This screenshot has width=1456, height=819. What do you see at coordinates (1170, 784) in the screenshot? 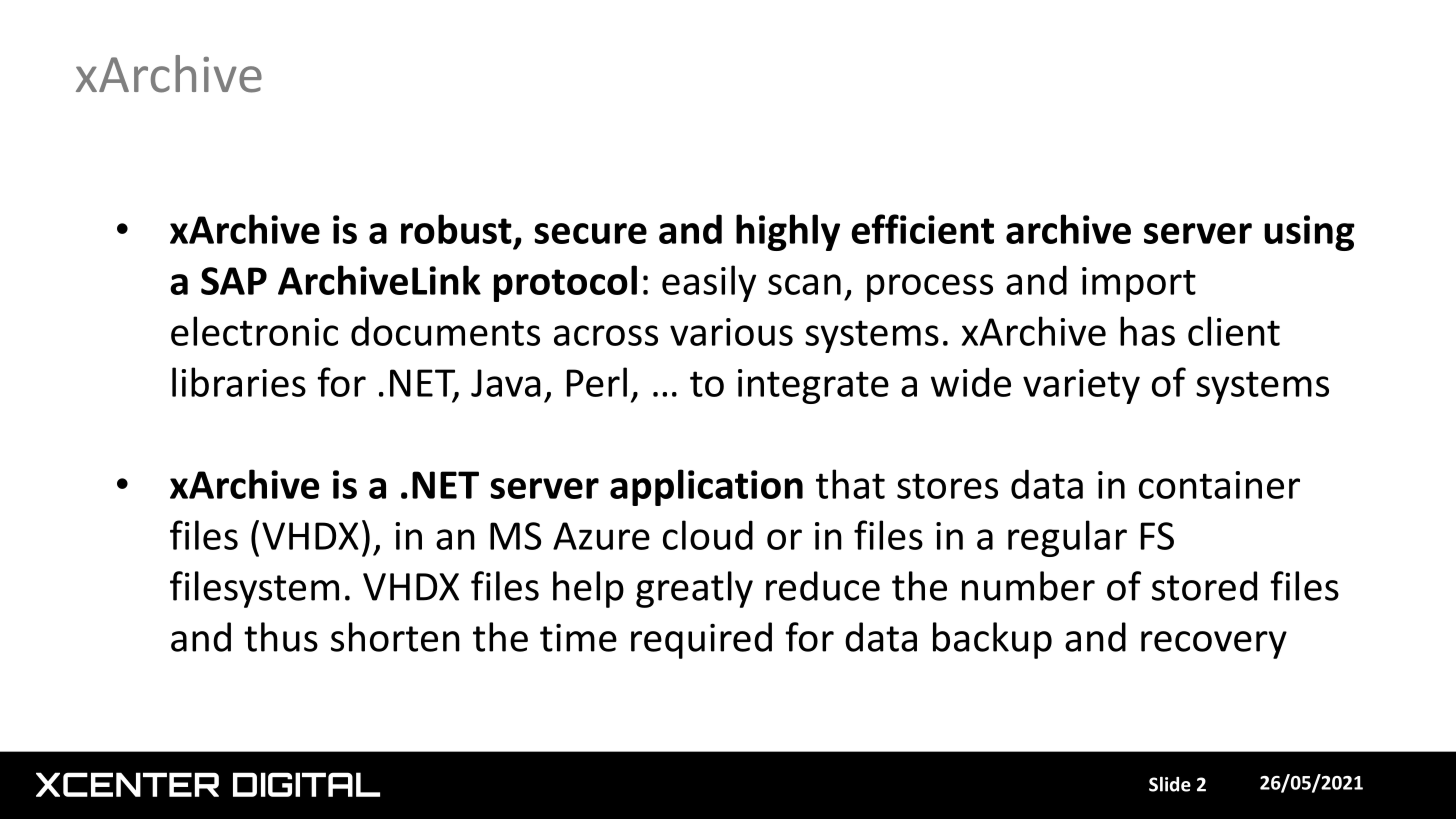
I see `Slide` at bounding box center [1170, 784].
